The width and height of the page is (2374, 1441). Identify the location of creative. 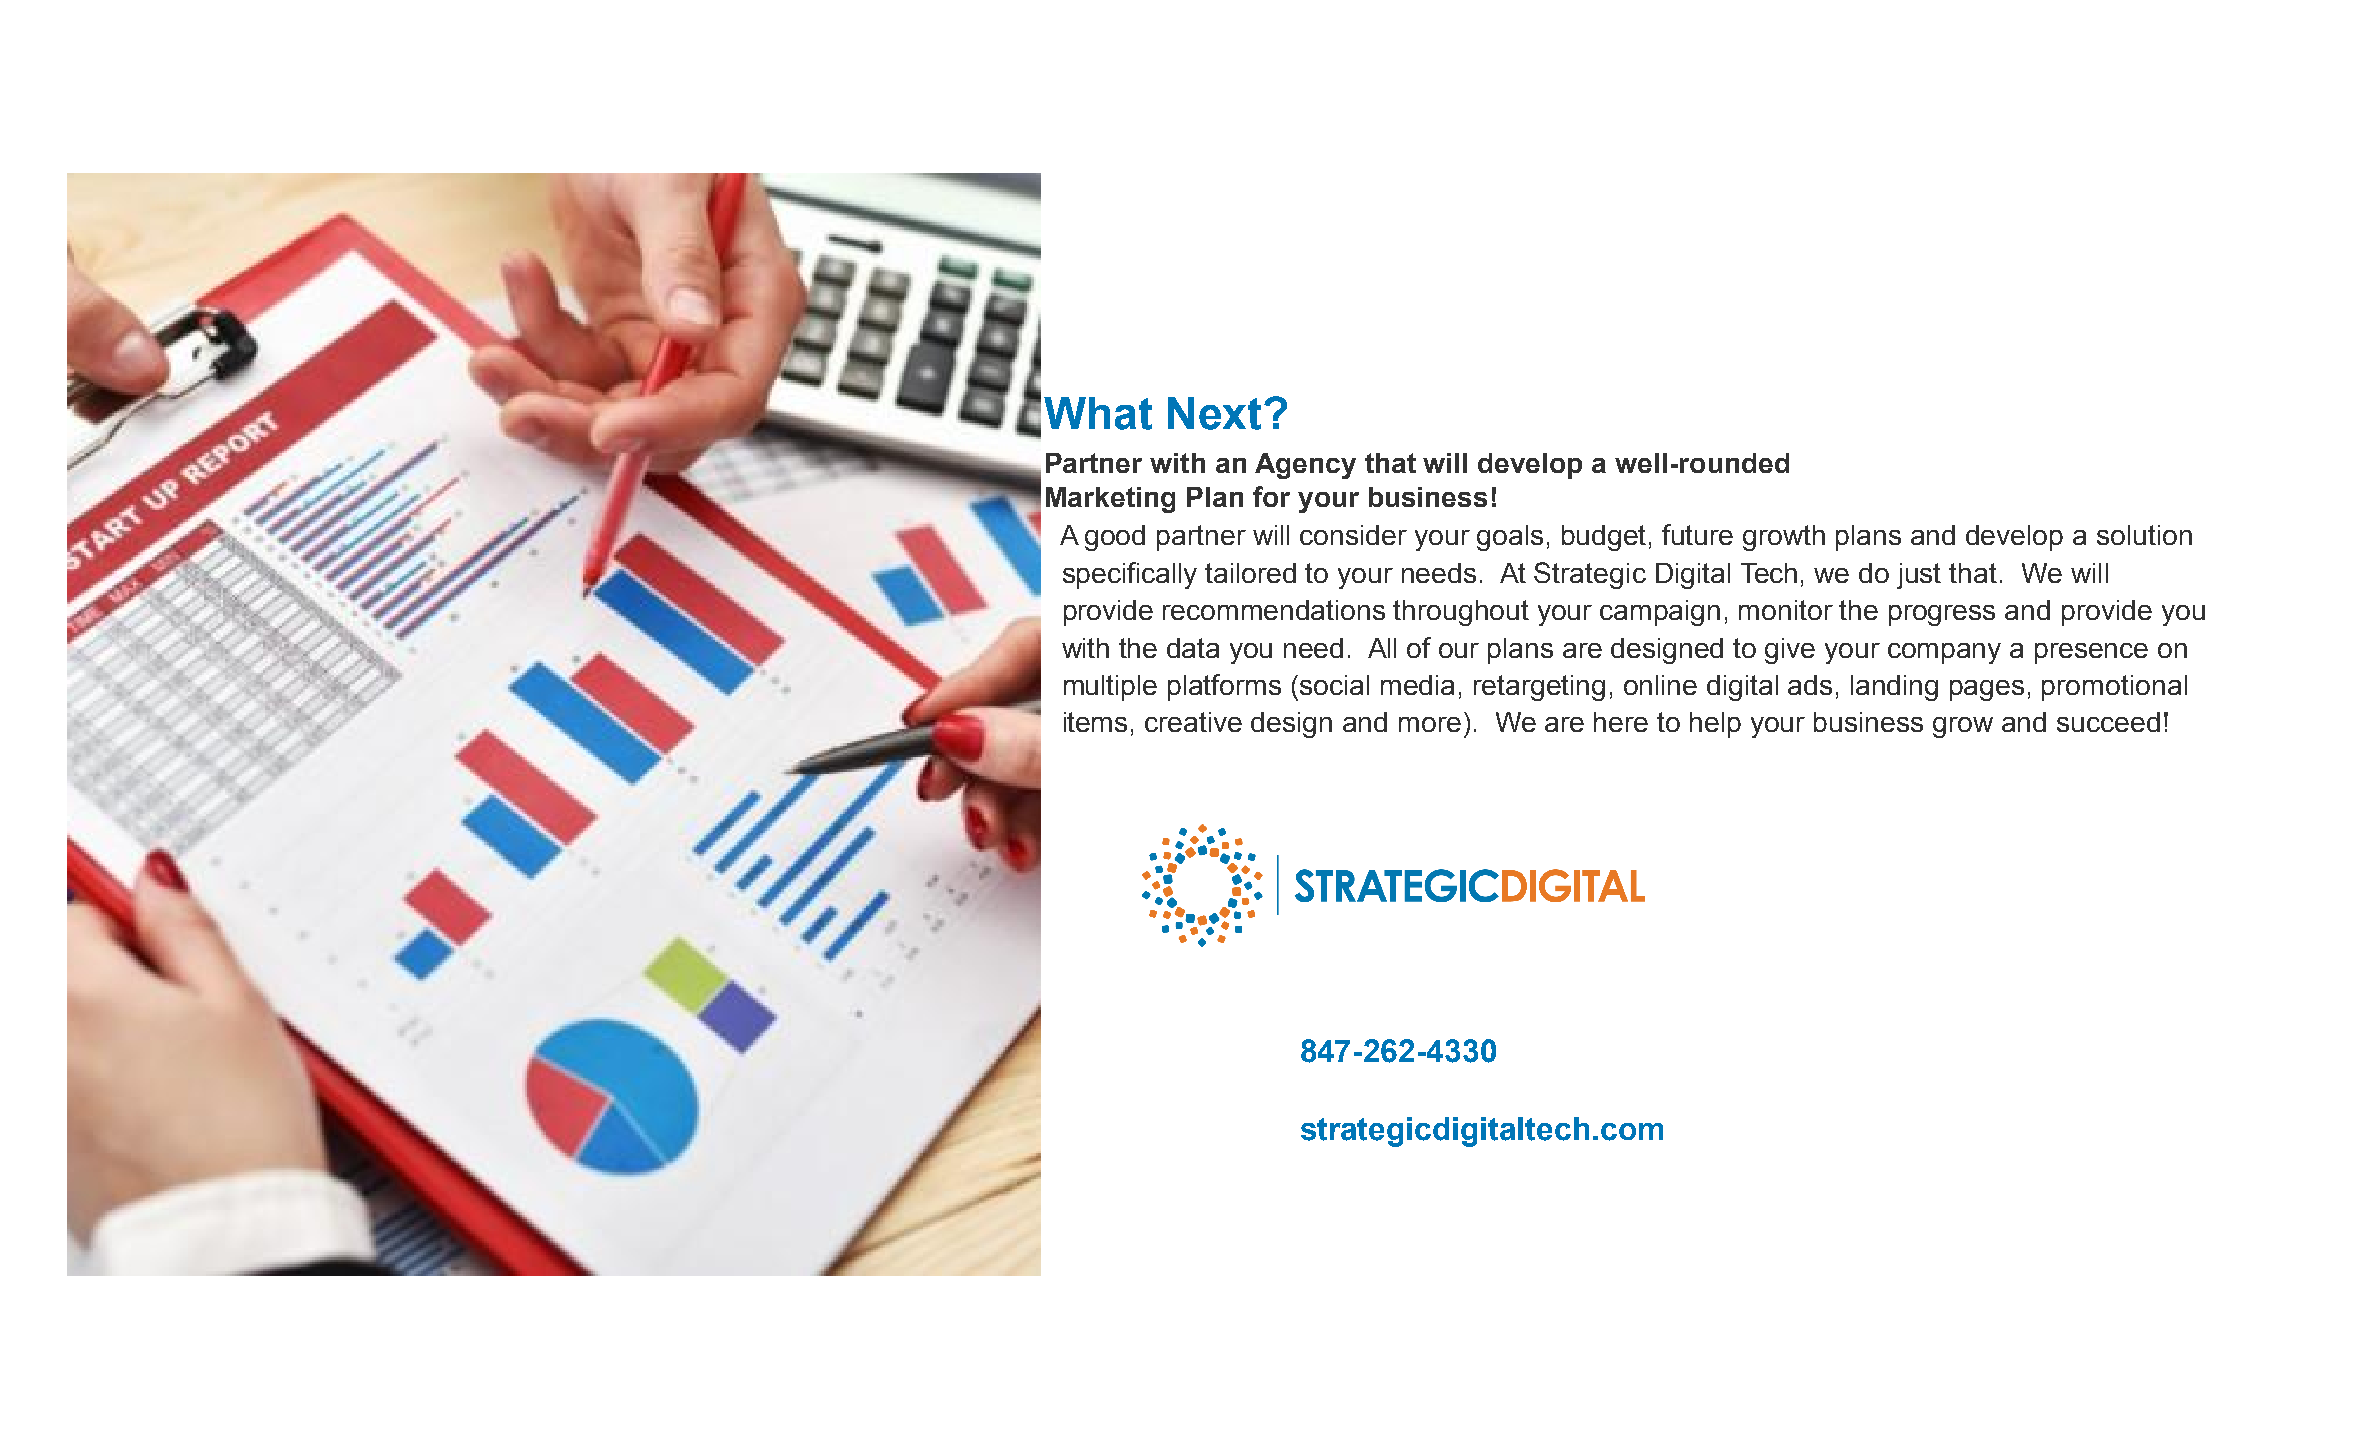
(1193, 722).
